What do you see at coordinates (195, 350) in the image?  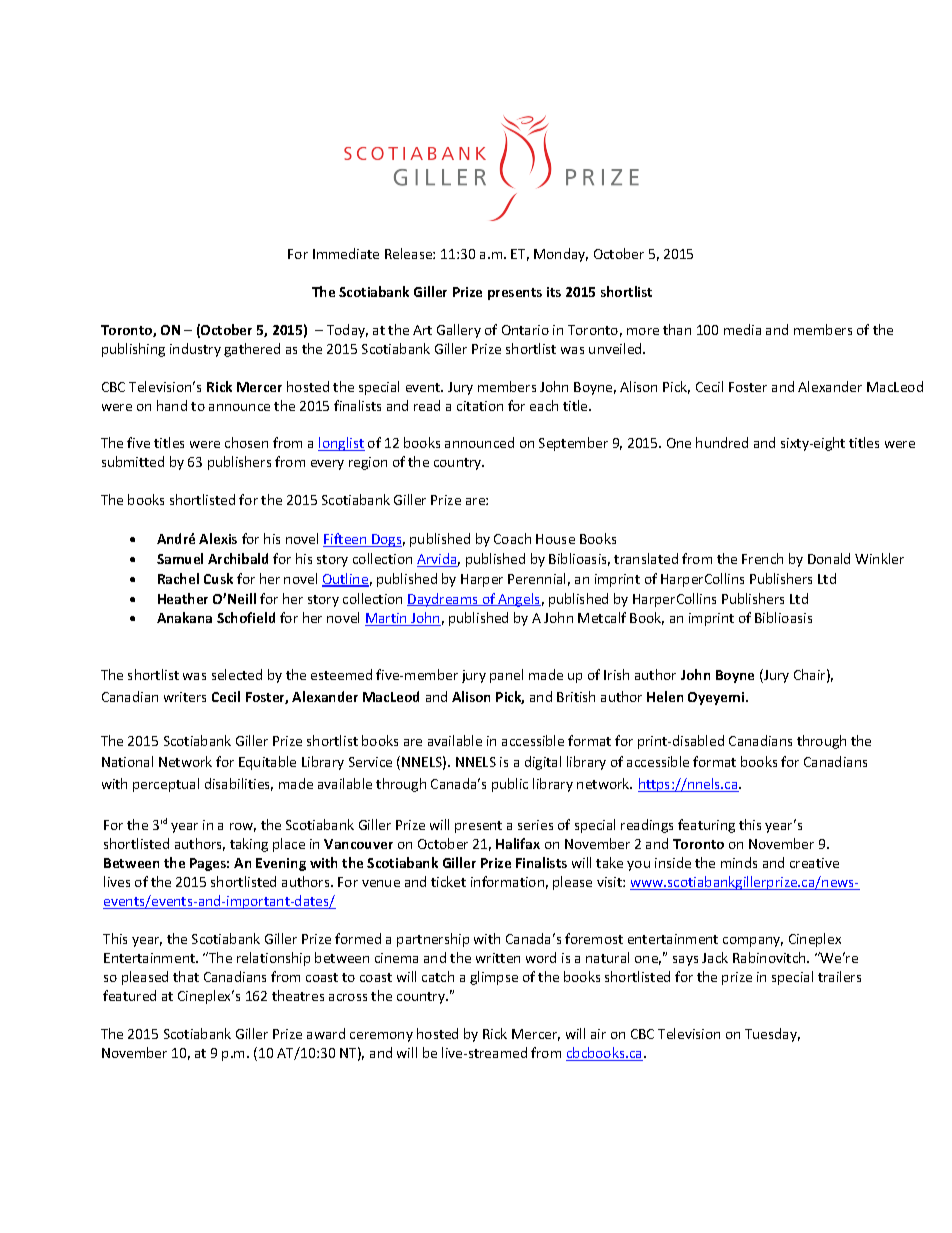 I see `industry` at bounding box center [195, 350].
